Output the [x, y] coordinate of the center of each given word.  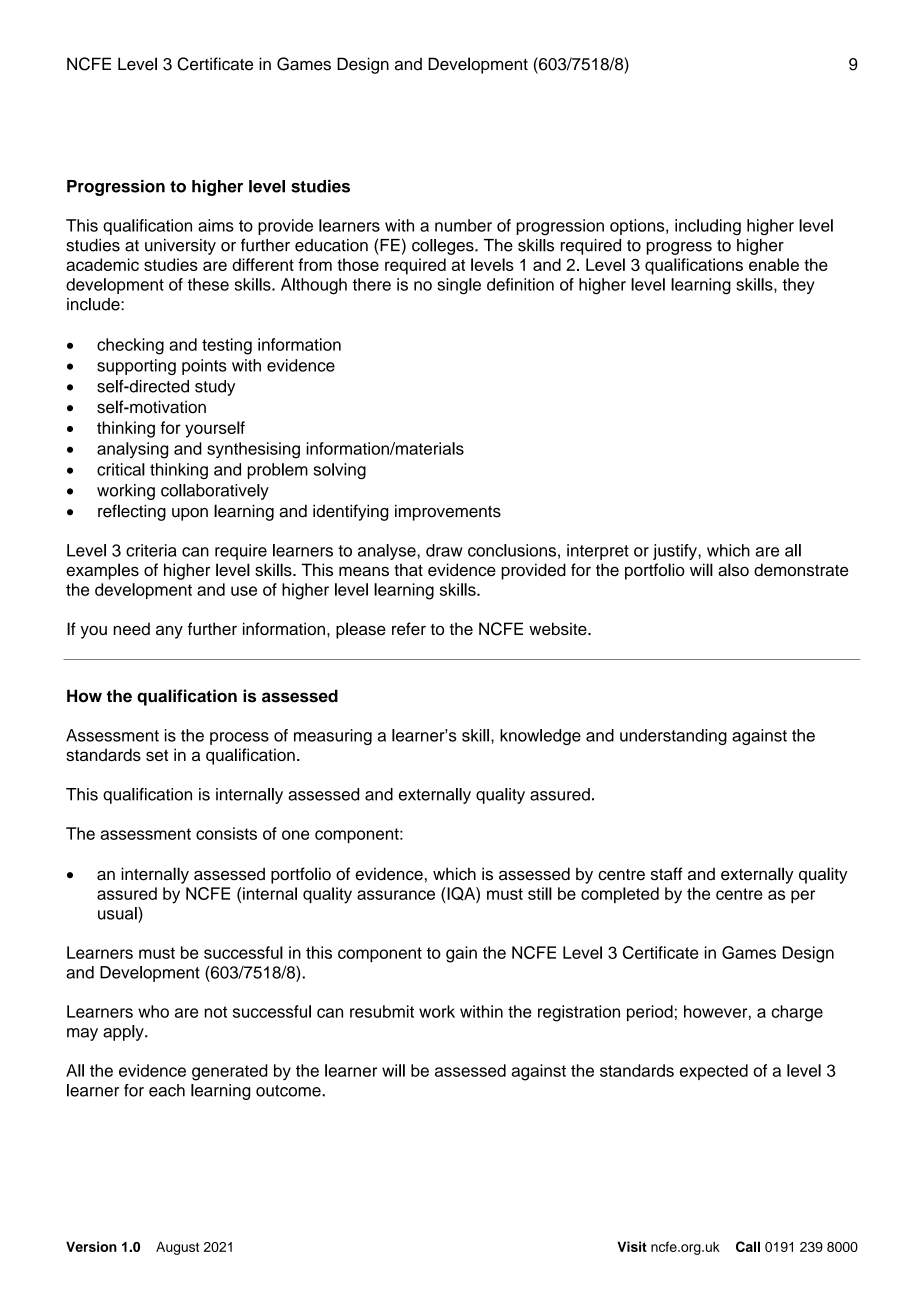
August [177, 1248]
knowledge [540, 737]
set [157, 755]
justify [676, 552]
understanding [673, 737]
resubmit [382, 1011]
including [708, 227]
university [180, 247]
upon [190, 514]
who [153, 1011]
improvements [448, 512]
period [650, 1013]
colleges [444, 247]
